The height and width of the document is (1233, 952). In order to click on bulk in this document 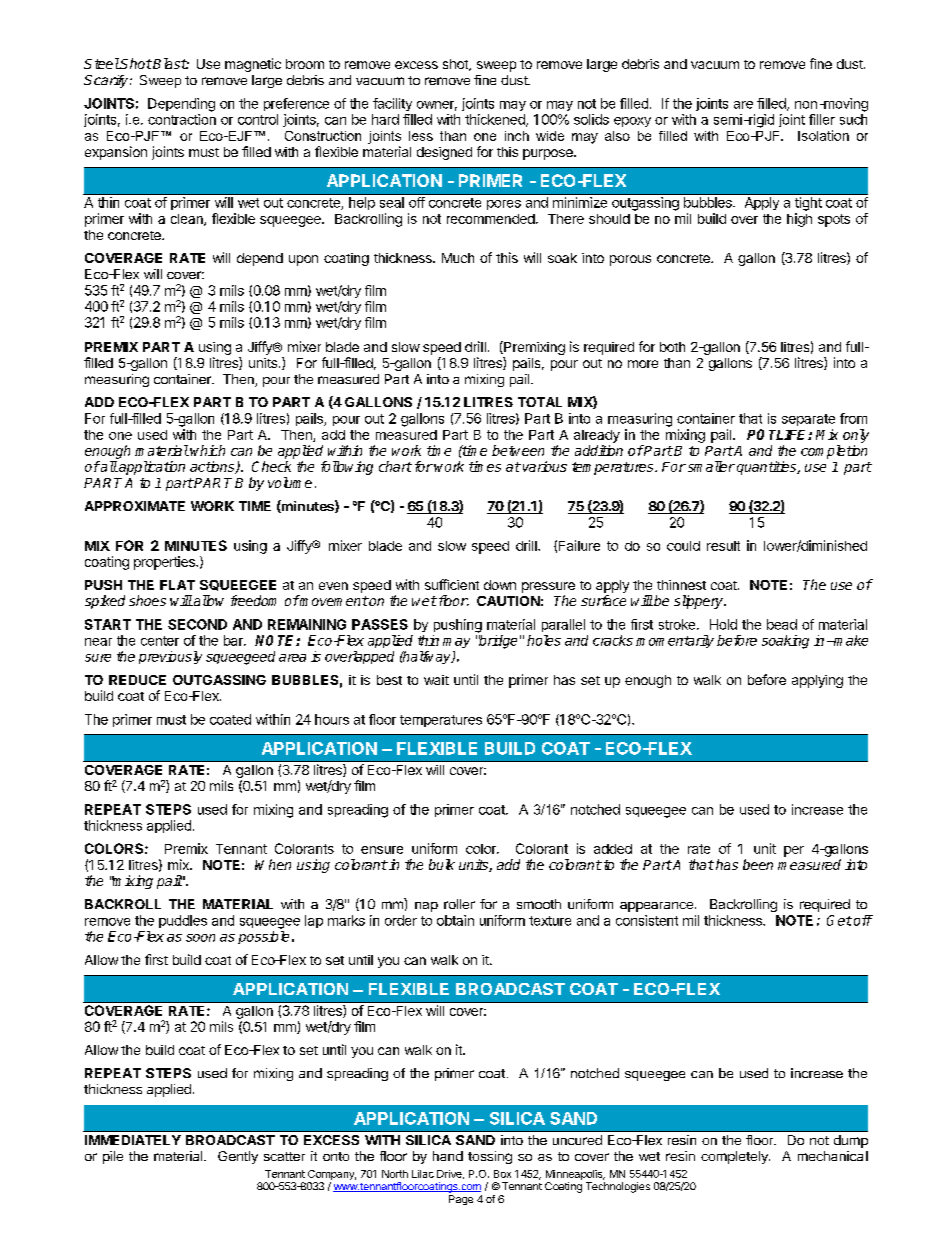, I will do `click(442, 864)`.
